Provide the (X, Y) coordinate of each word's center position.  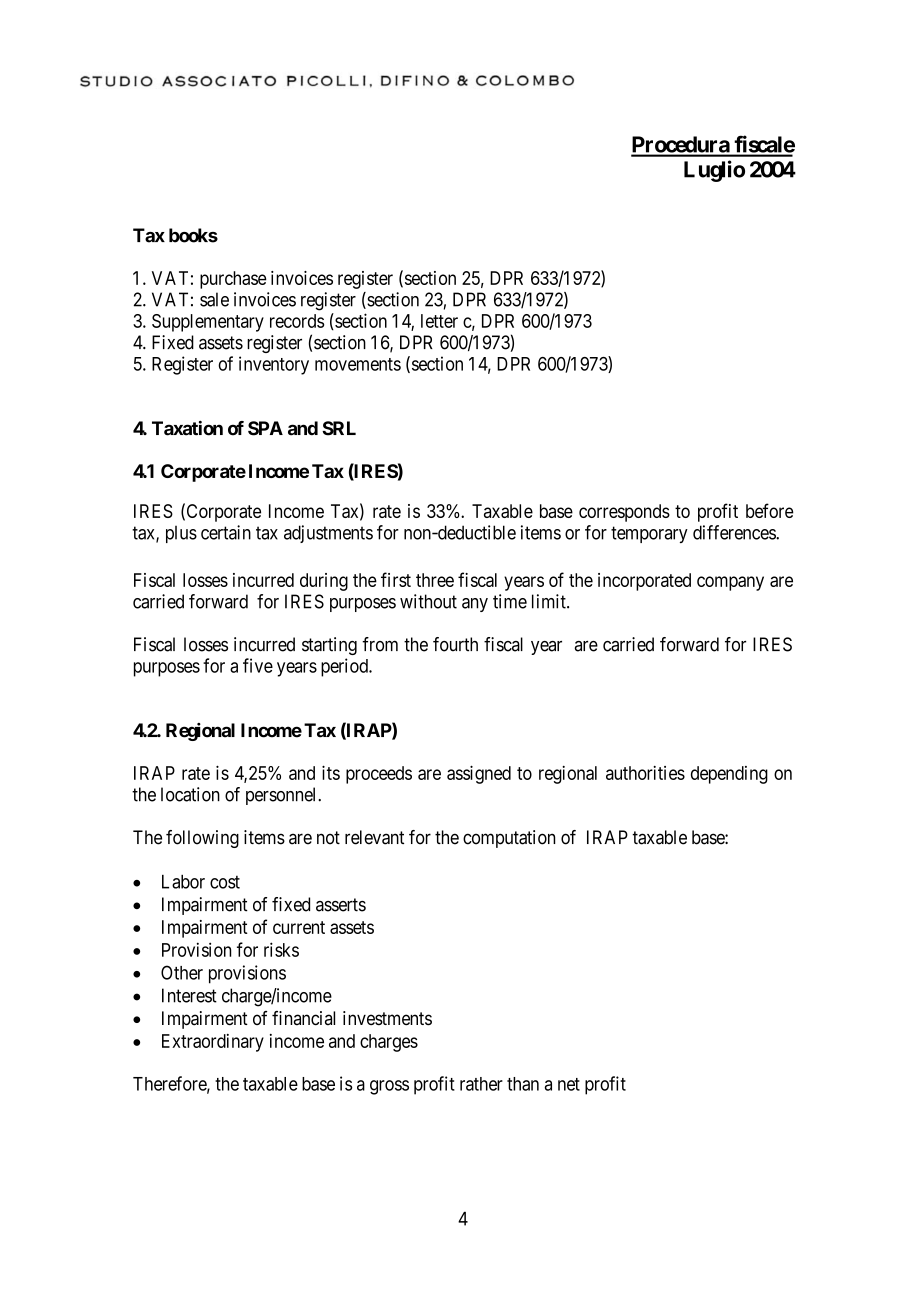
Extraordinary (213, 1043)
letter (439, 321)
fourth (455, 644)
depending (729, 775)
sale (214, 299)
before (770, 510)
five (258, 665)
